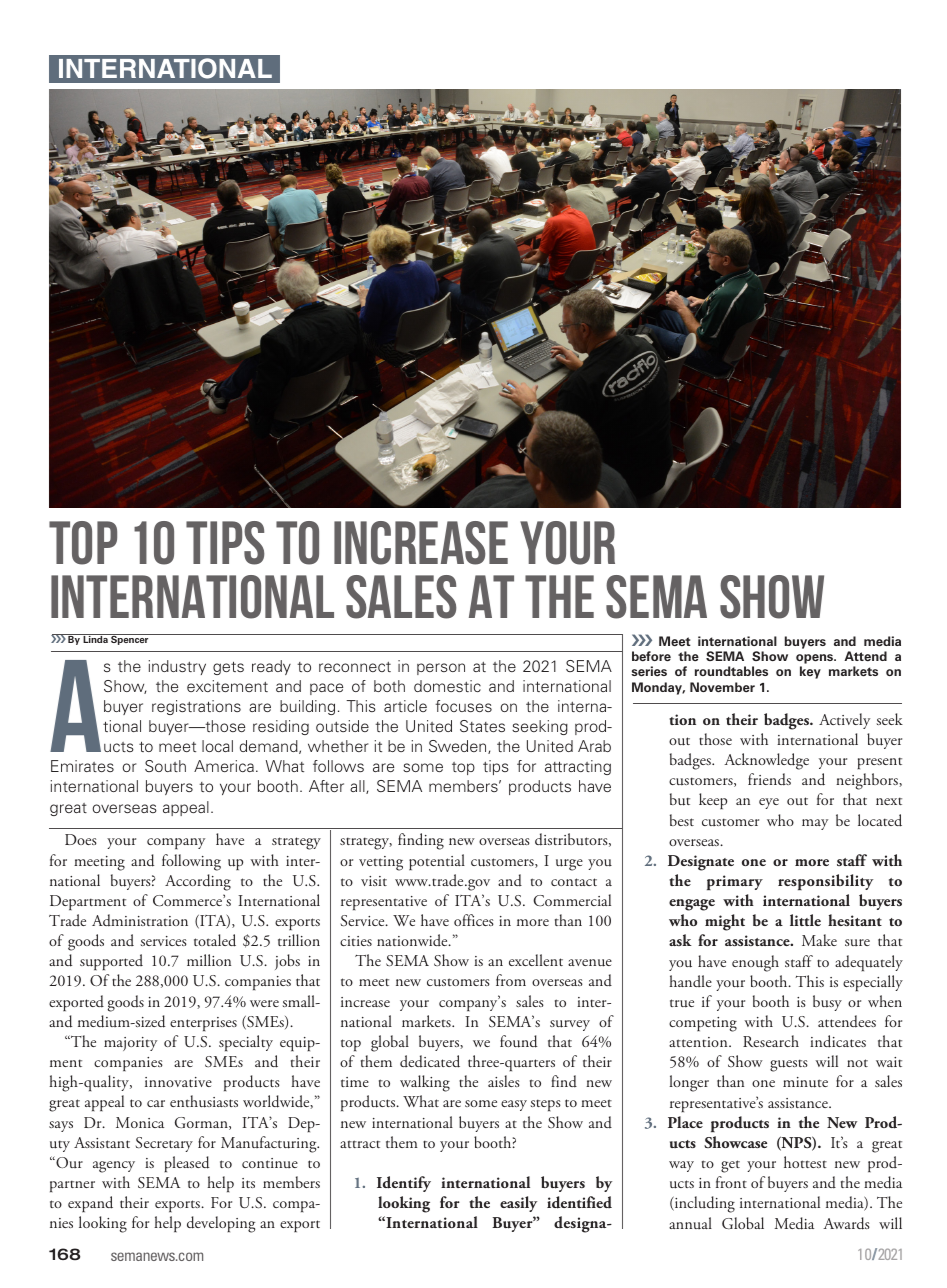 The image size is (947, 1288). Describe the element at coordinates (819, 940) in the screenshot. I see `Make` at that location.
